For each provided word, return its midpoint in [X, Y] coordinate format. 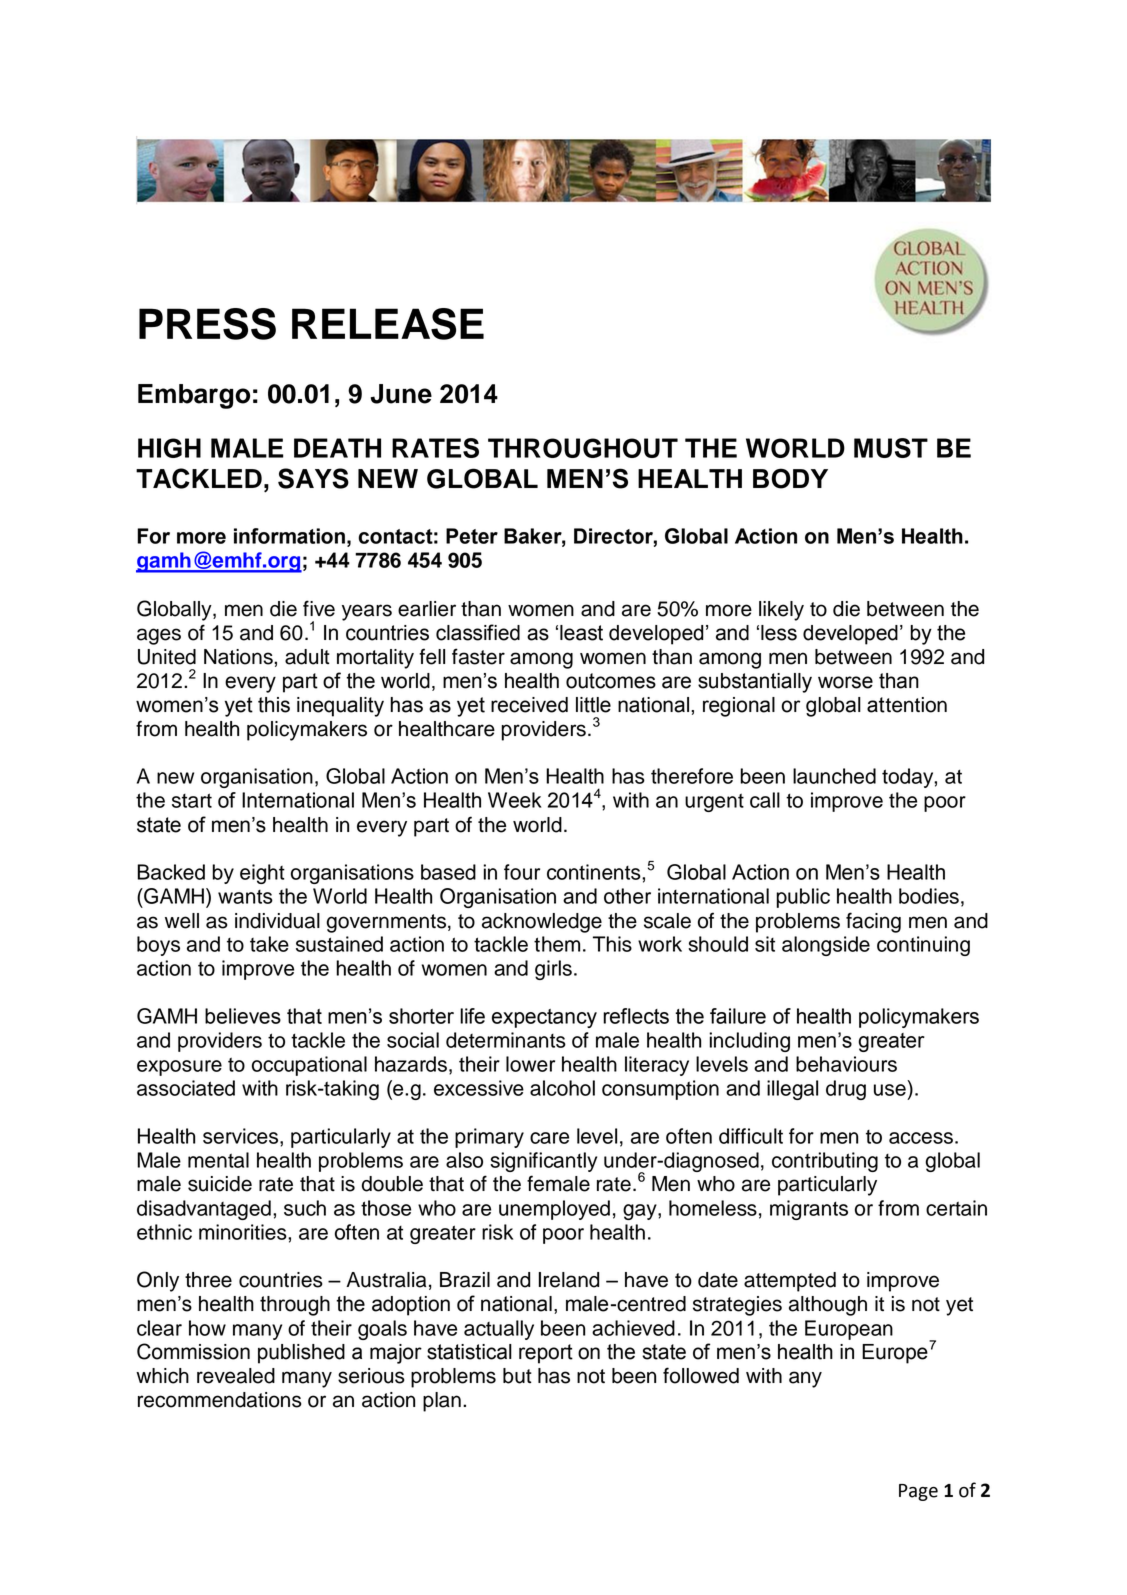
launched [834, 776]
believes [243, 1016]
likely [781, 611]
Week [515, 800]
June [401, 394]
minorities [244, 1232]
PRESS [207, 324]
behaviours [846, 1064]
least [581, 633]
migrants [809, 1210]
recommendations [220, 1400]
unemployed [554, 1210]
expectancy [544, 1018]
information [289, 536]
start [192, 800]
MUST [891, 448]
